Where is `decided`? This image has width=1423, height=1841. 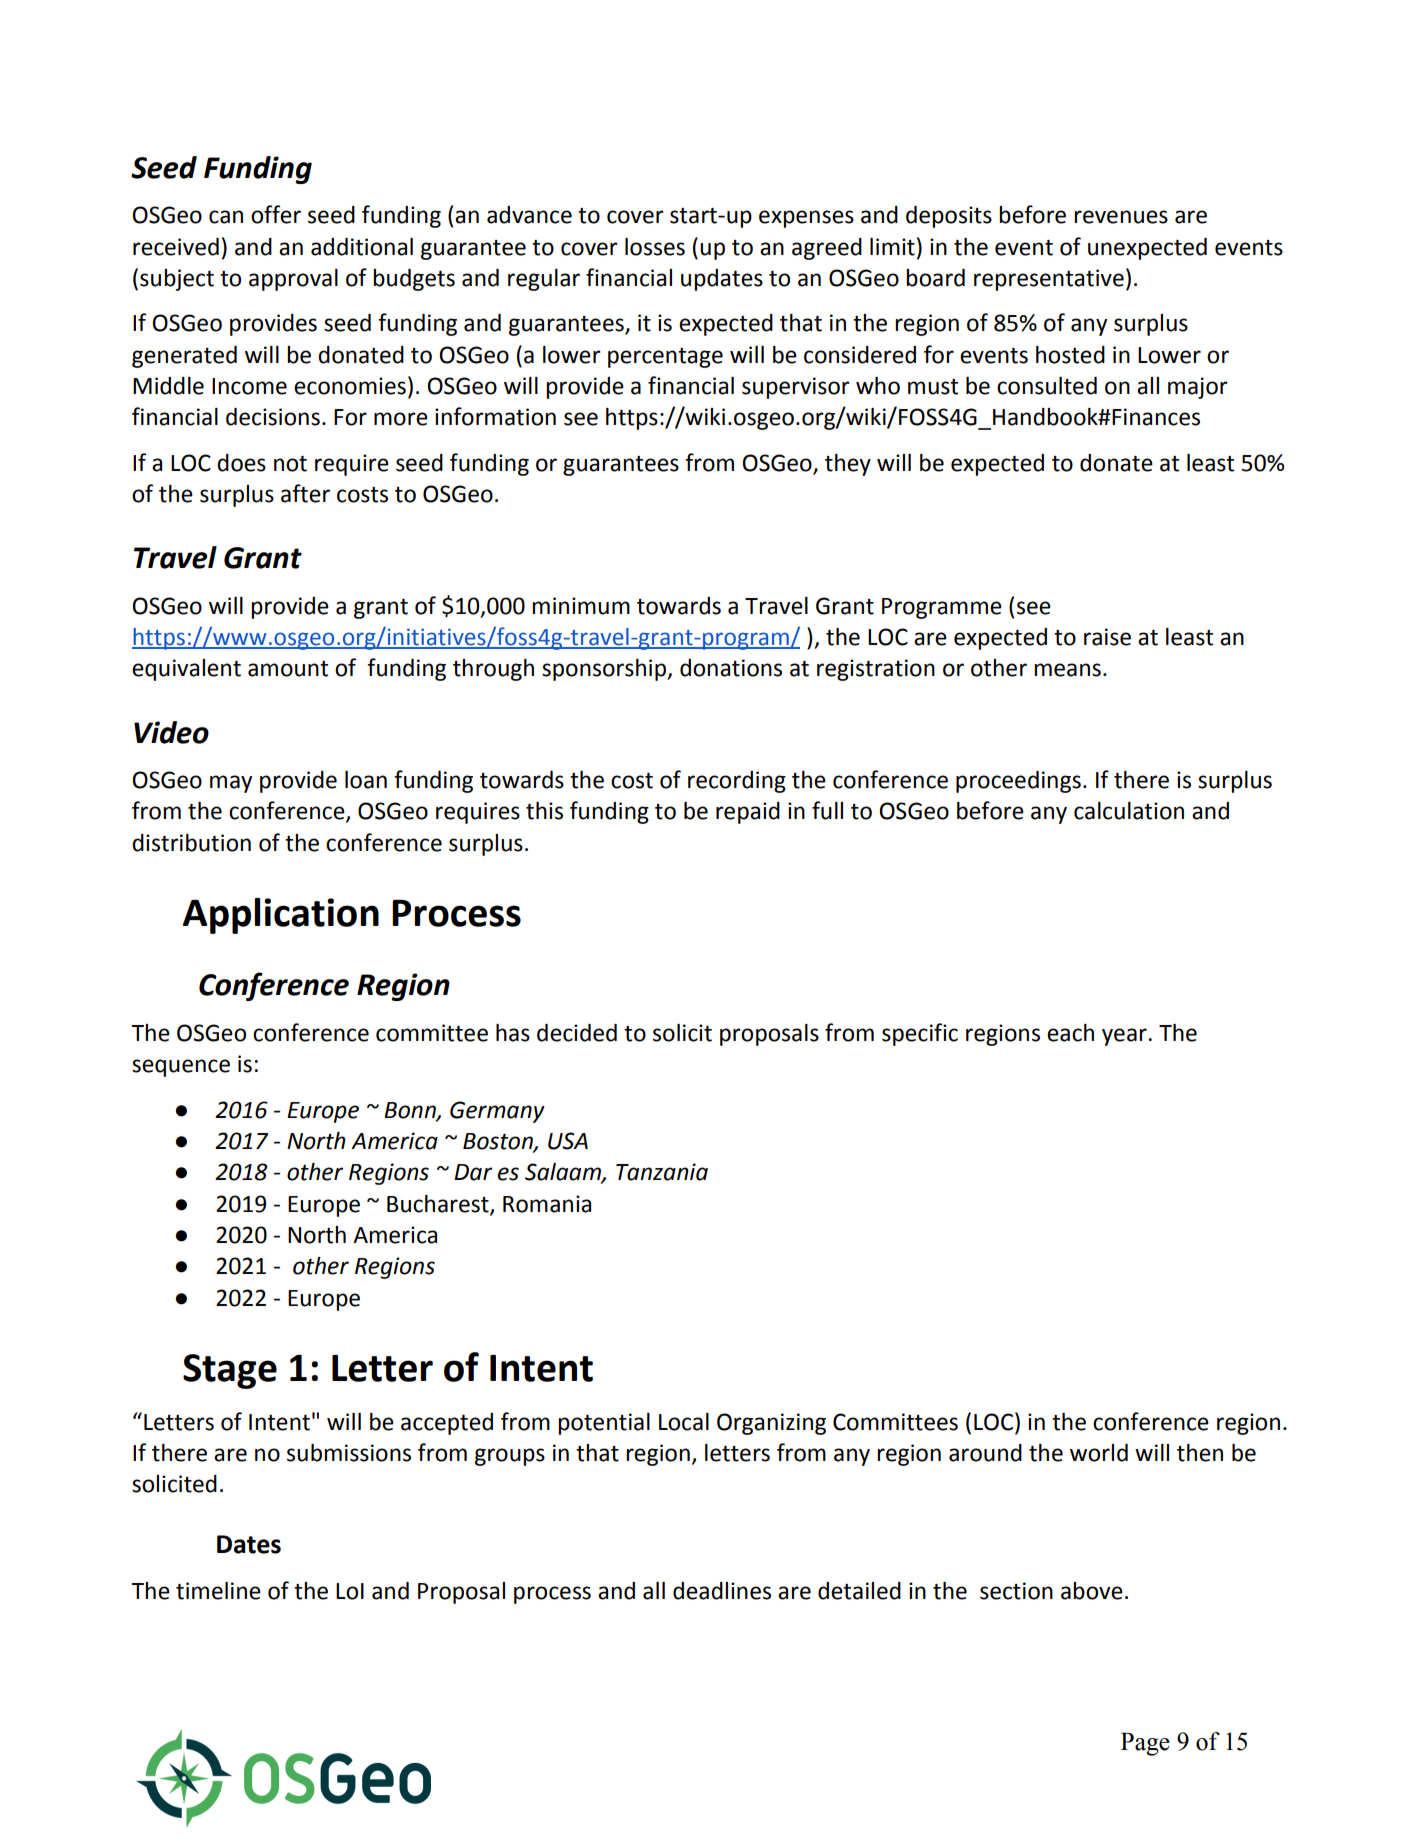 decided is located at coordinates (577, 1033).
